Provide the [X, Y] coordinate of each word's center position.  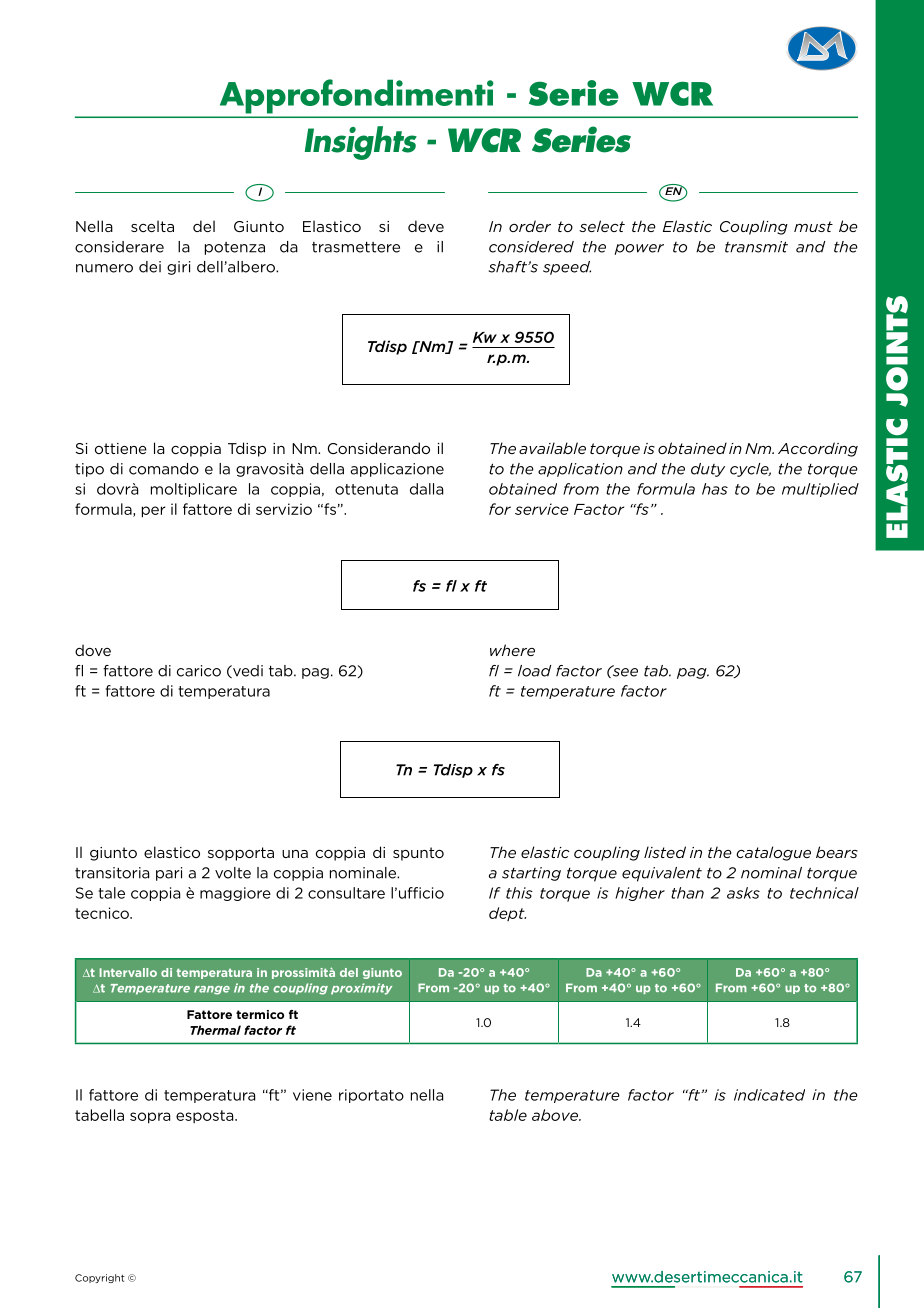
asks [743, 893]
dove [93, 650]
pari [169, 874]
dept [507, 914]
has [715, 489]
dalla [426, 489]
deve [426, 226]
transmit [756, 247]
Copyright [100, 1278]
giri [179, 268]
